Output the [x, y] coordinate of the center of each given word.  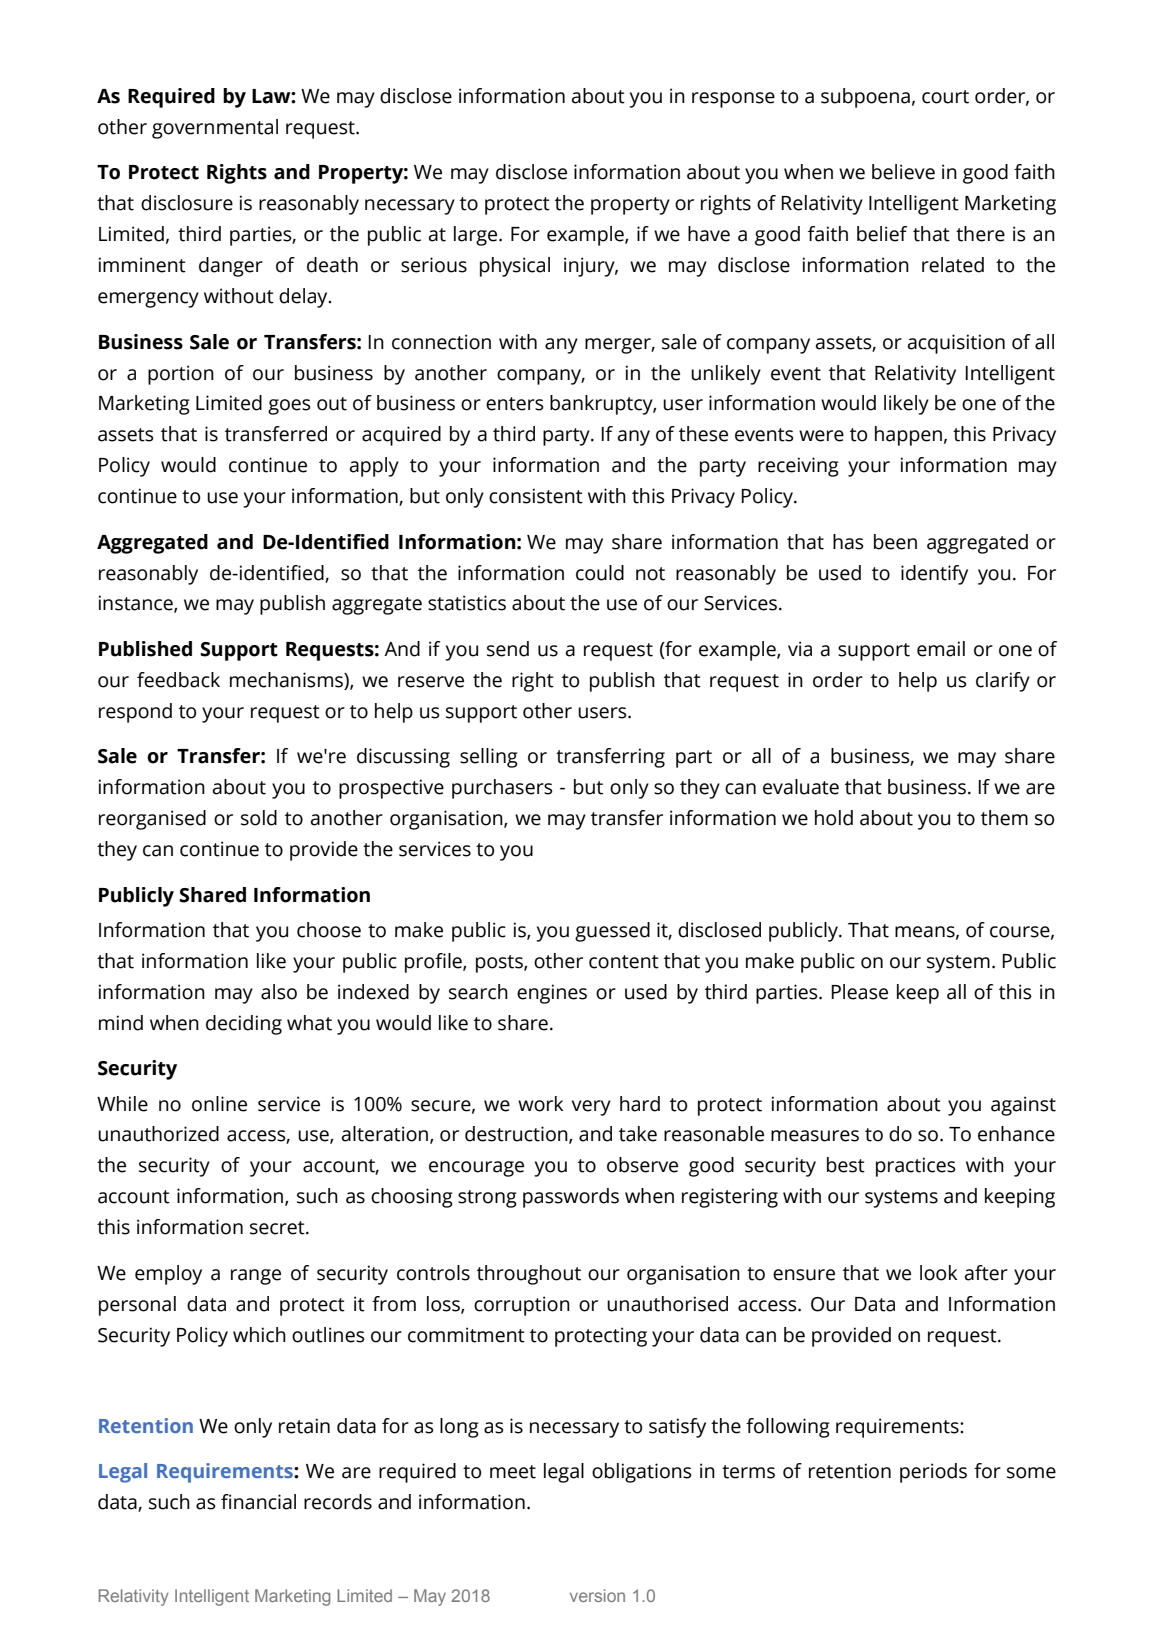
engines [552, 994]
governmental [215, 129]
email [941, 649]
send [508, 649]
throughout [529, 1275]
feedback [178, 680]
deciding [244, 1025]
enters [515, 404]
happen [908, 436]
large [477, 236]
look [939, 1273]
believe [903, 172]
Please [859, 992]
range [256, 1277]
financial [258, 1502]
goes [289, 407]
